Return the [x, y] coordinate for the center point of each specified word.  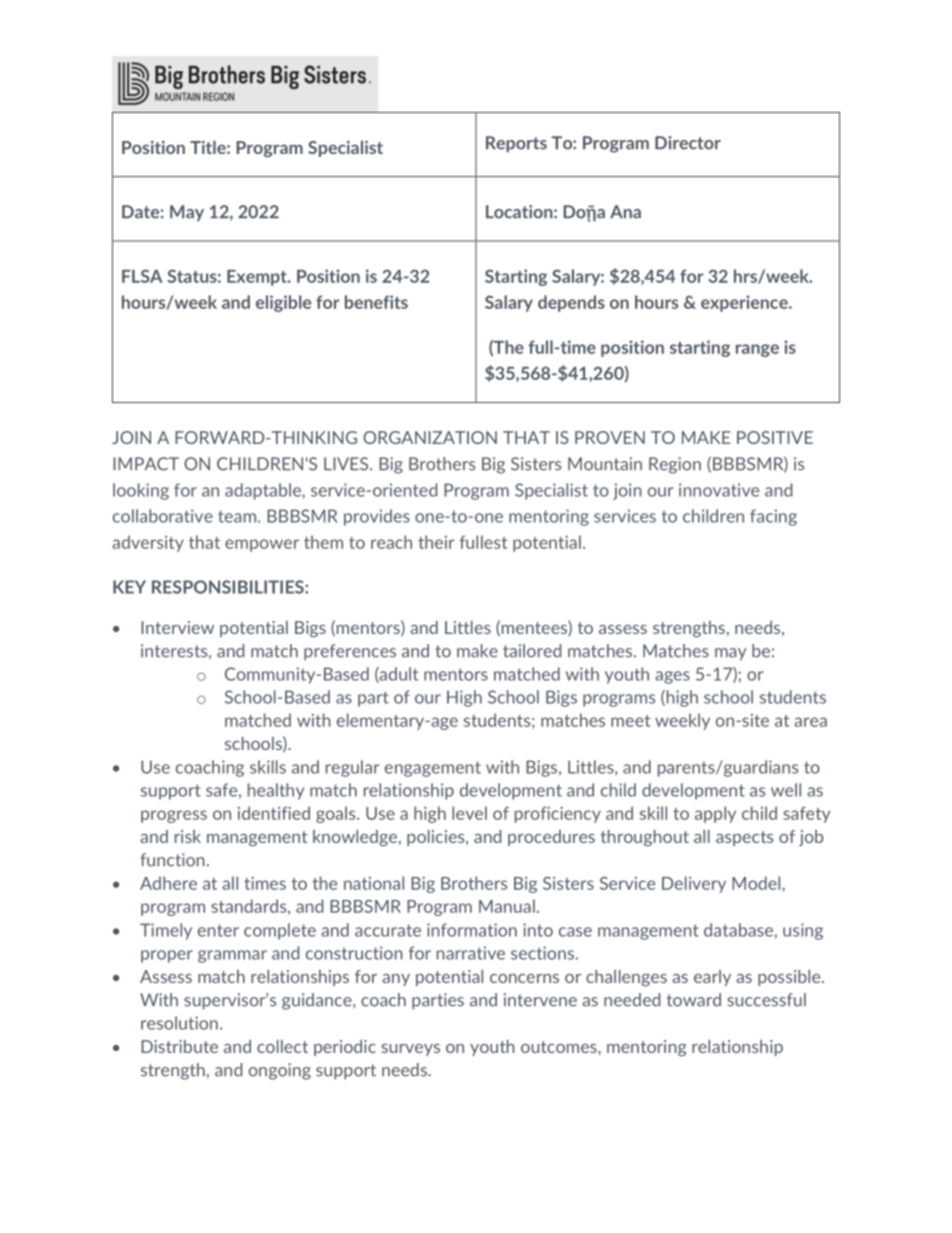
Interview [177, 627]
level [469, 813]
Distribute [179, 1046]
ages [672, 677]
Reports [516, 144]
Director [688, 143]
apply [715, 814]
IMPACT [146, 464]
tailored [532, 651]
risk [188, 836]
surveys [410, 1050]
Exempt [258, 278]
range [757, 350]
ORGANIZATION [430, 437]
